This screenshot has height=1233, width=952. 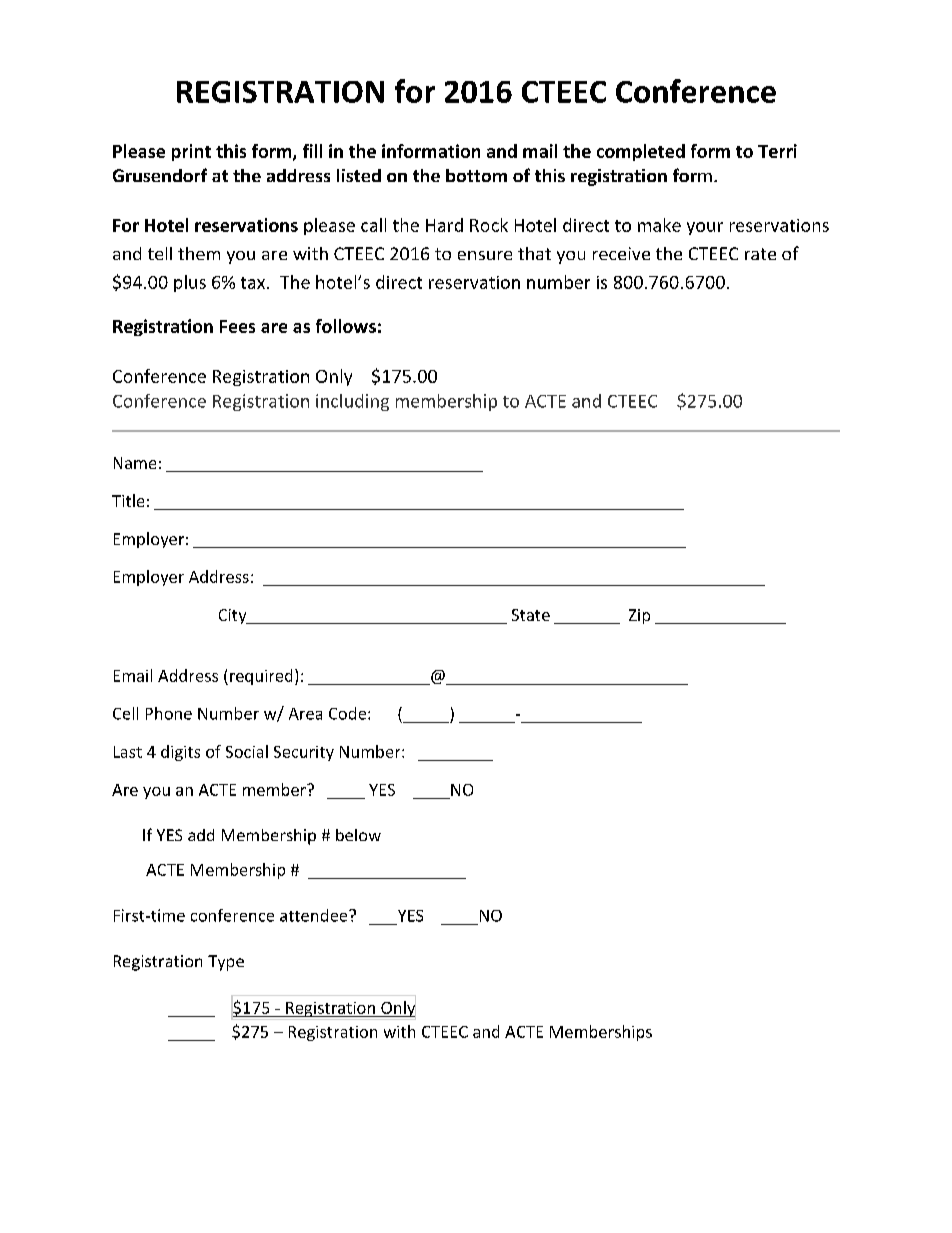 I want to click on print, so click(x=191, y=152).
